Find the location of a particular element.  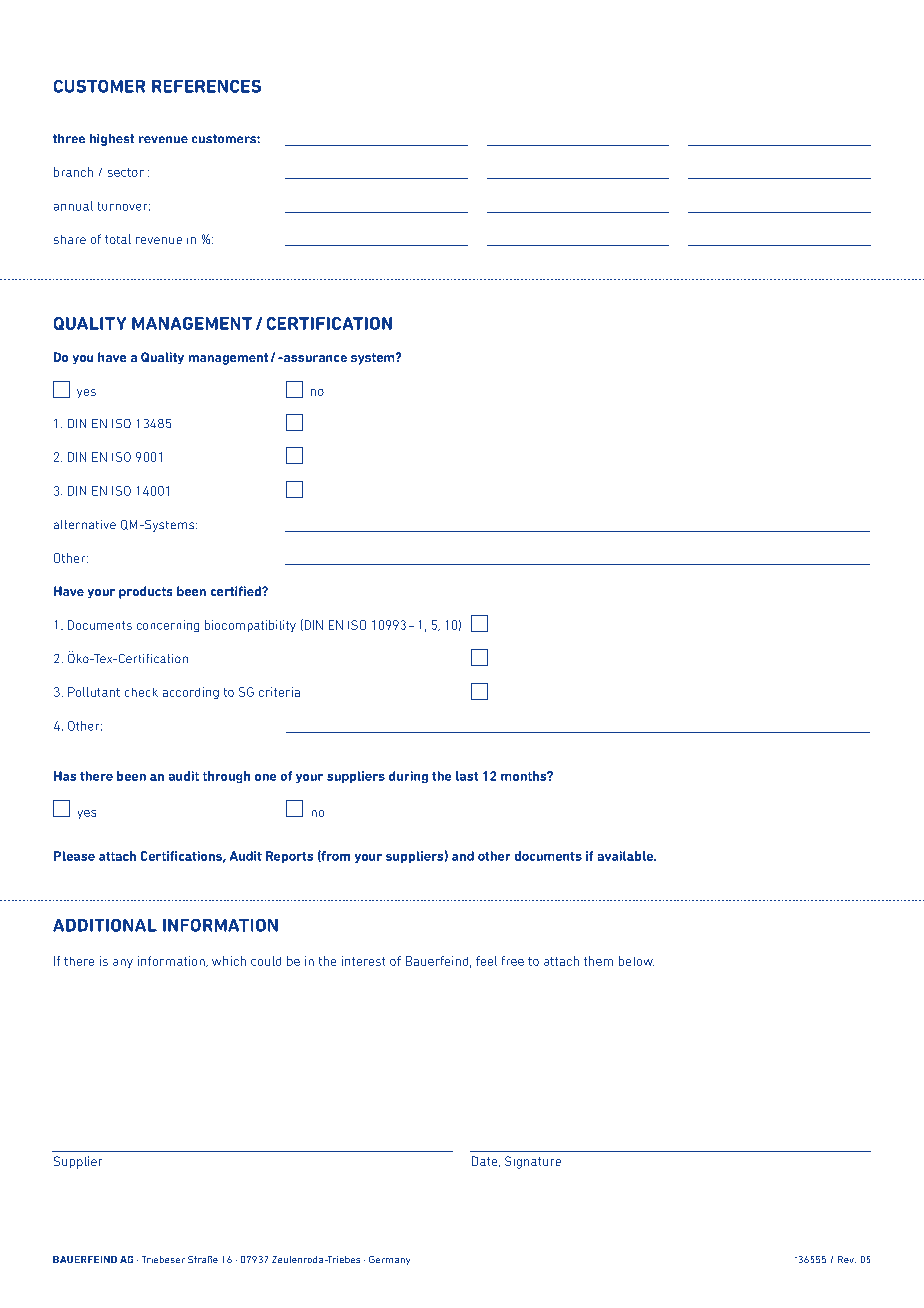

certified is located at coordinates (237, 591).
